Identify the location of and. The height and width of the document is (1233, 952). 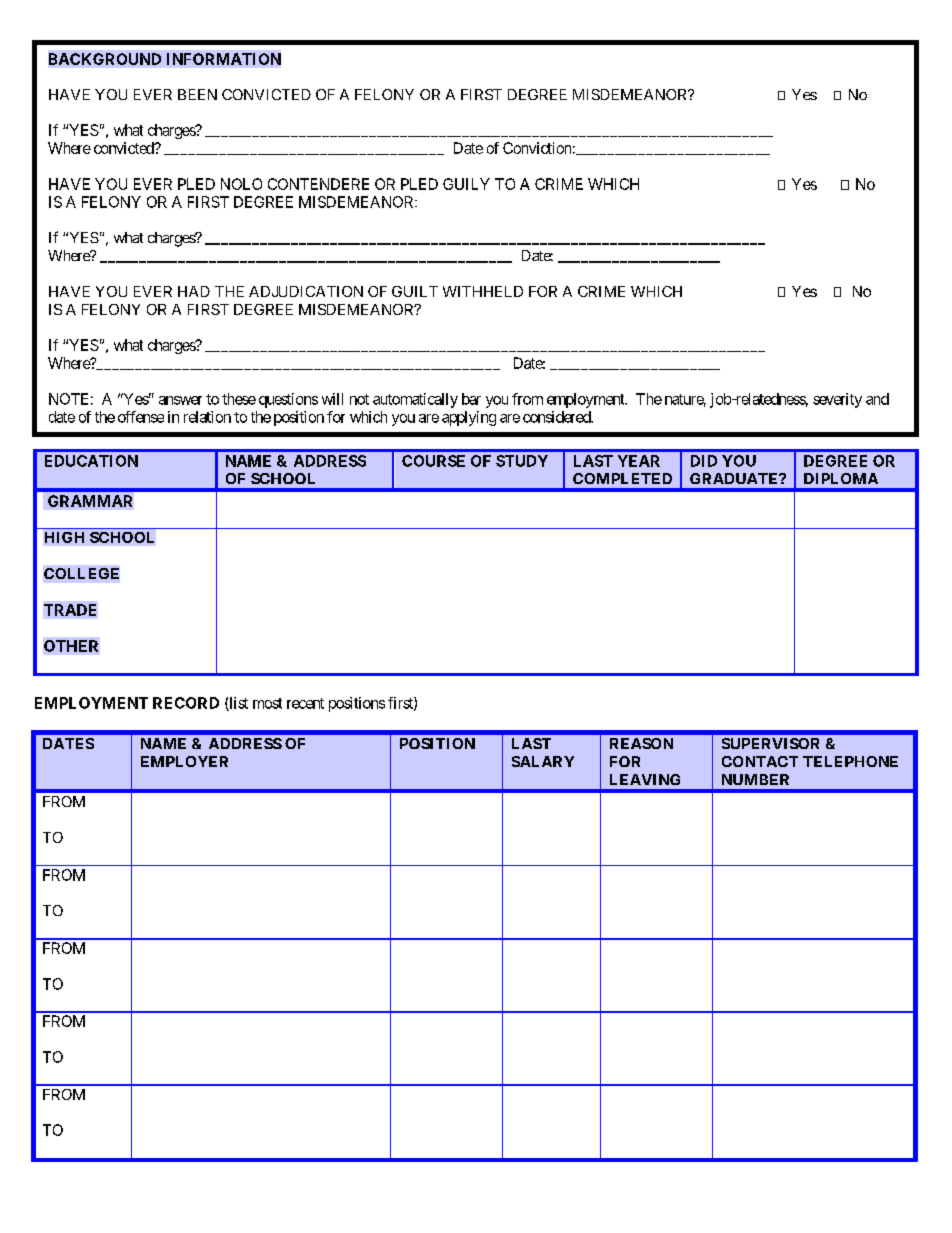
(877, 399).
